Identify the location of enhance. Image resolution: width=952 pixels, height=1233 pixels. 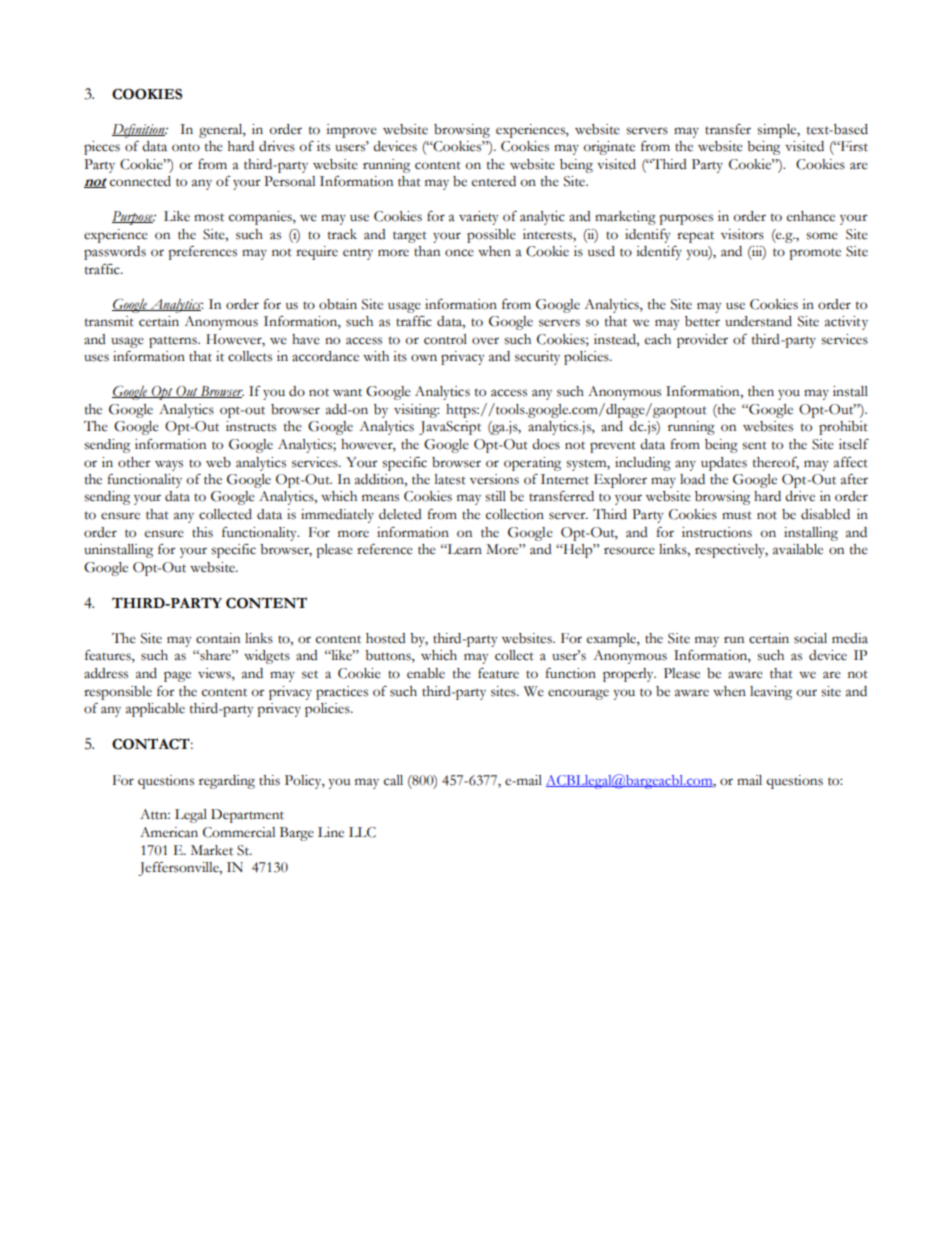
(811, 216).
